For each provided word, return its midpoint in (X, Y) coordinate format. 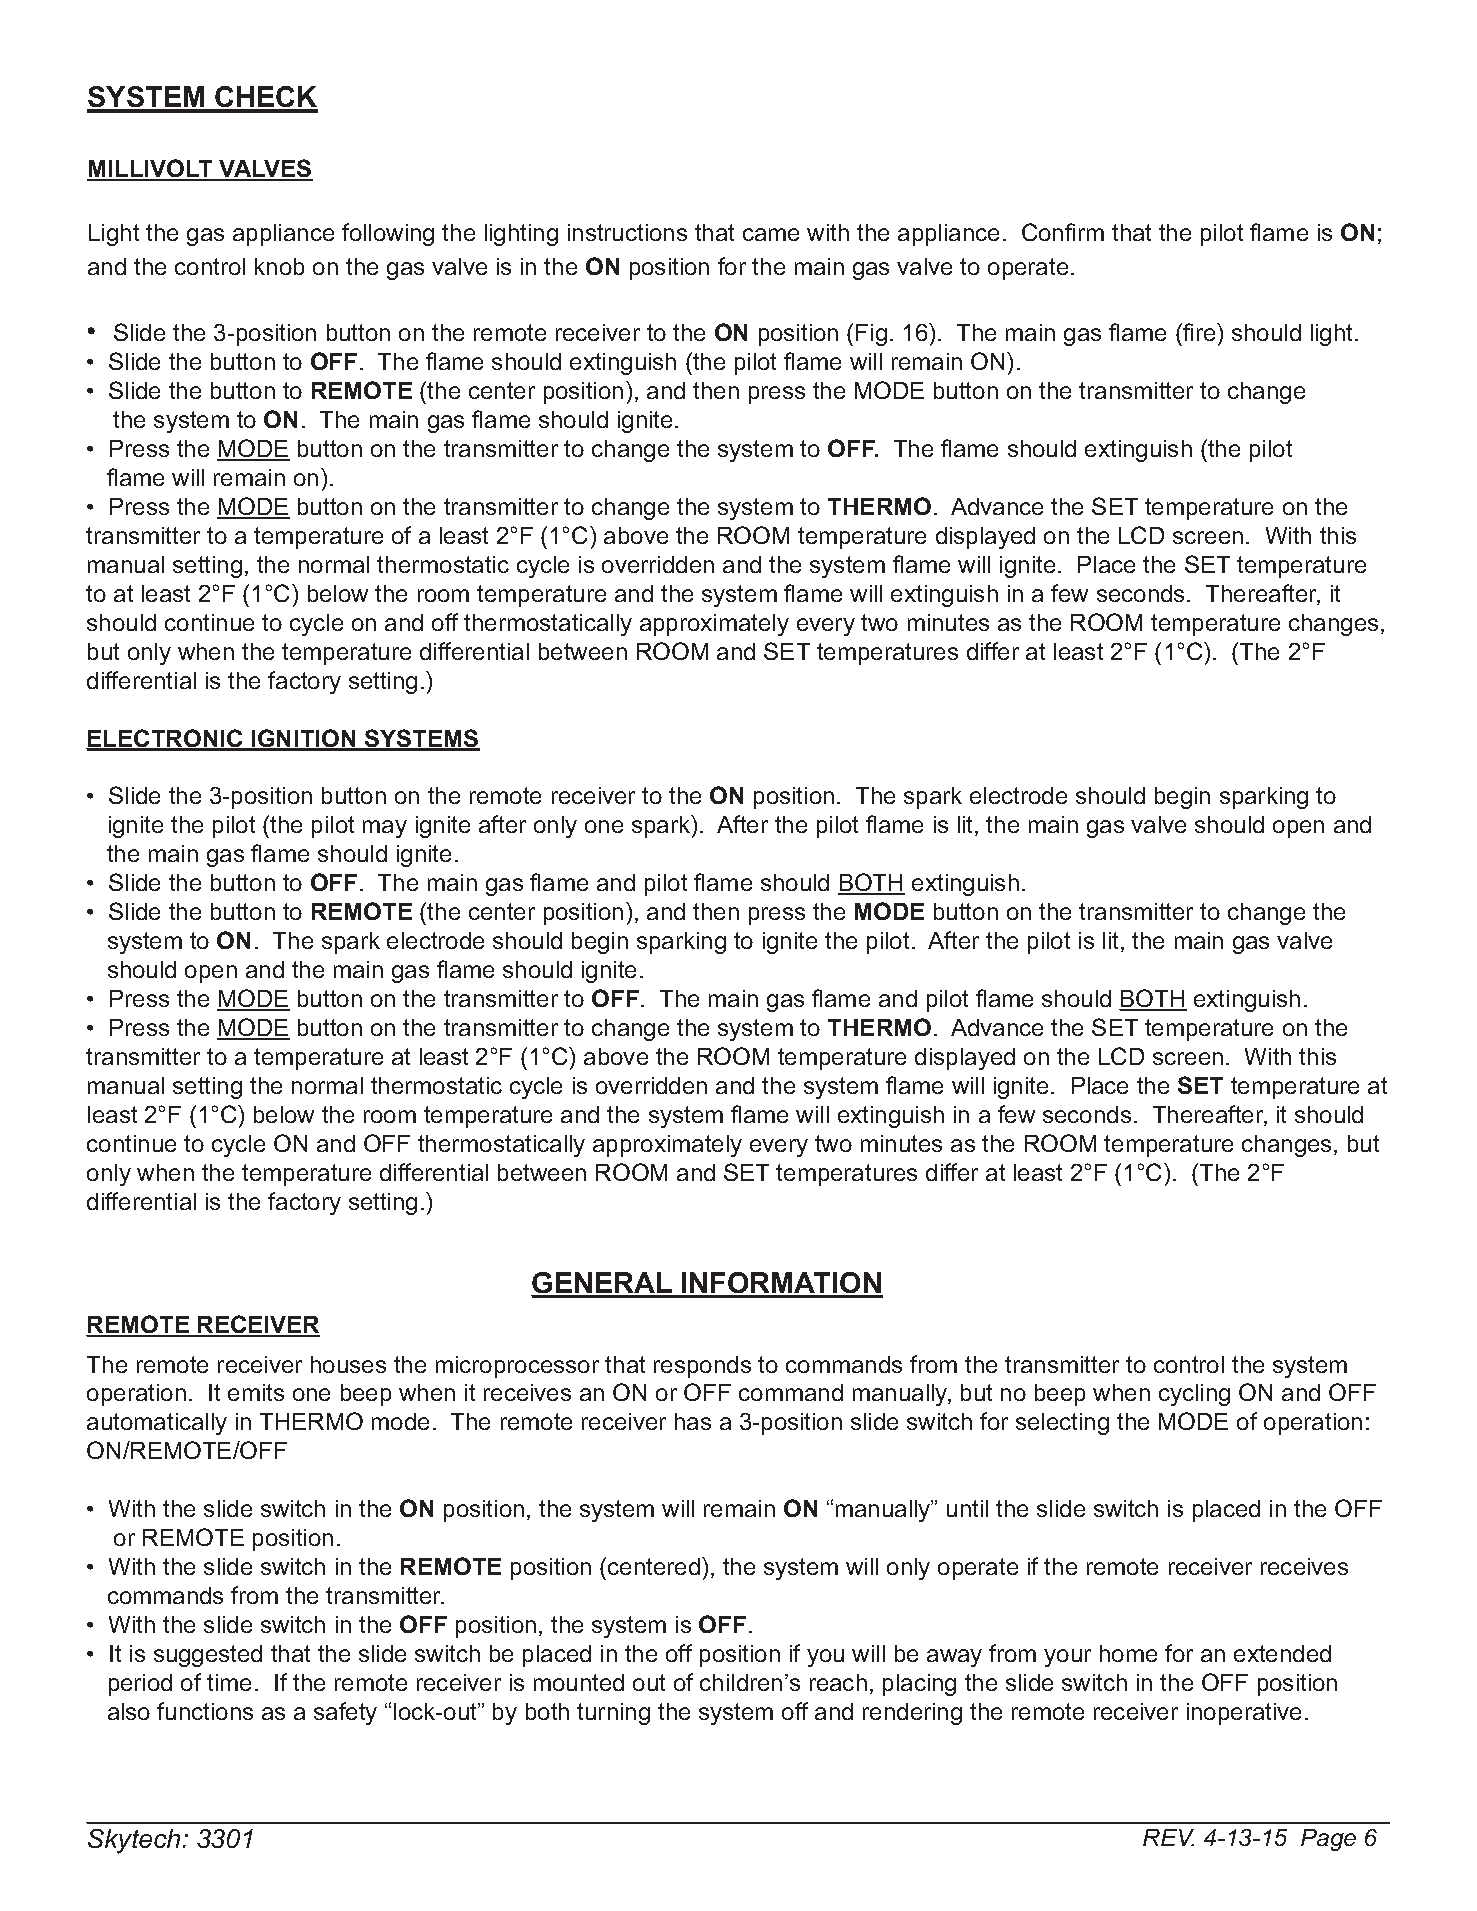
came (771, 234)
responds (702, 1367)
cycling (1194, 1395)
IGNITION (304, 739)
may (385, 829)
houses (348, 1364)
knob (279, 266)
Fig (871, 335)
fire (1199, 332)
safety (345, 1713)
